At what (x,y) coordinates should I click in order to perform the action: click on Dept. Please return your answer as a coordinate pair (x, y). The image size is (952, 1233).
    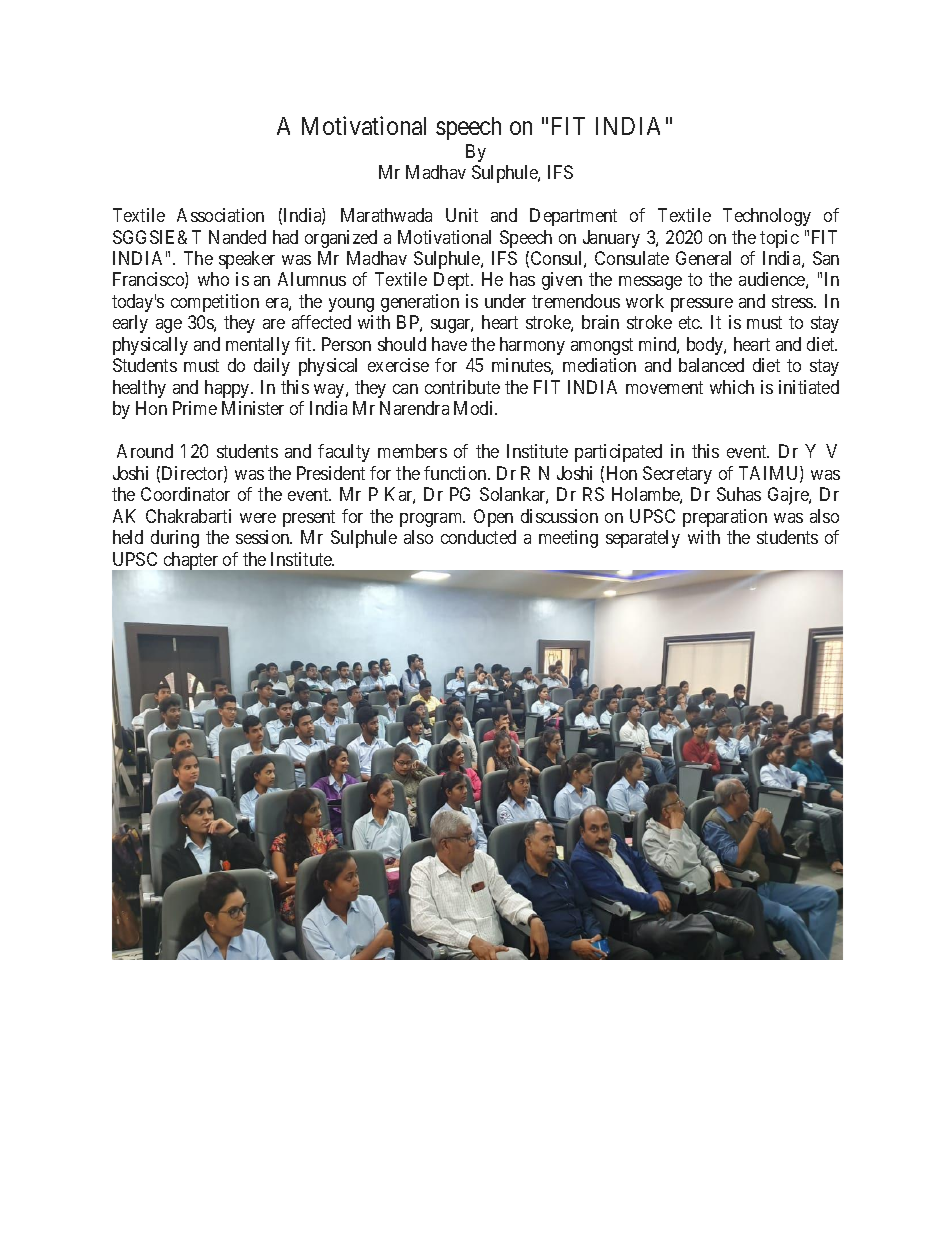
    Looking at the image, I should click on (453, 281).
